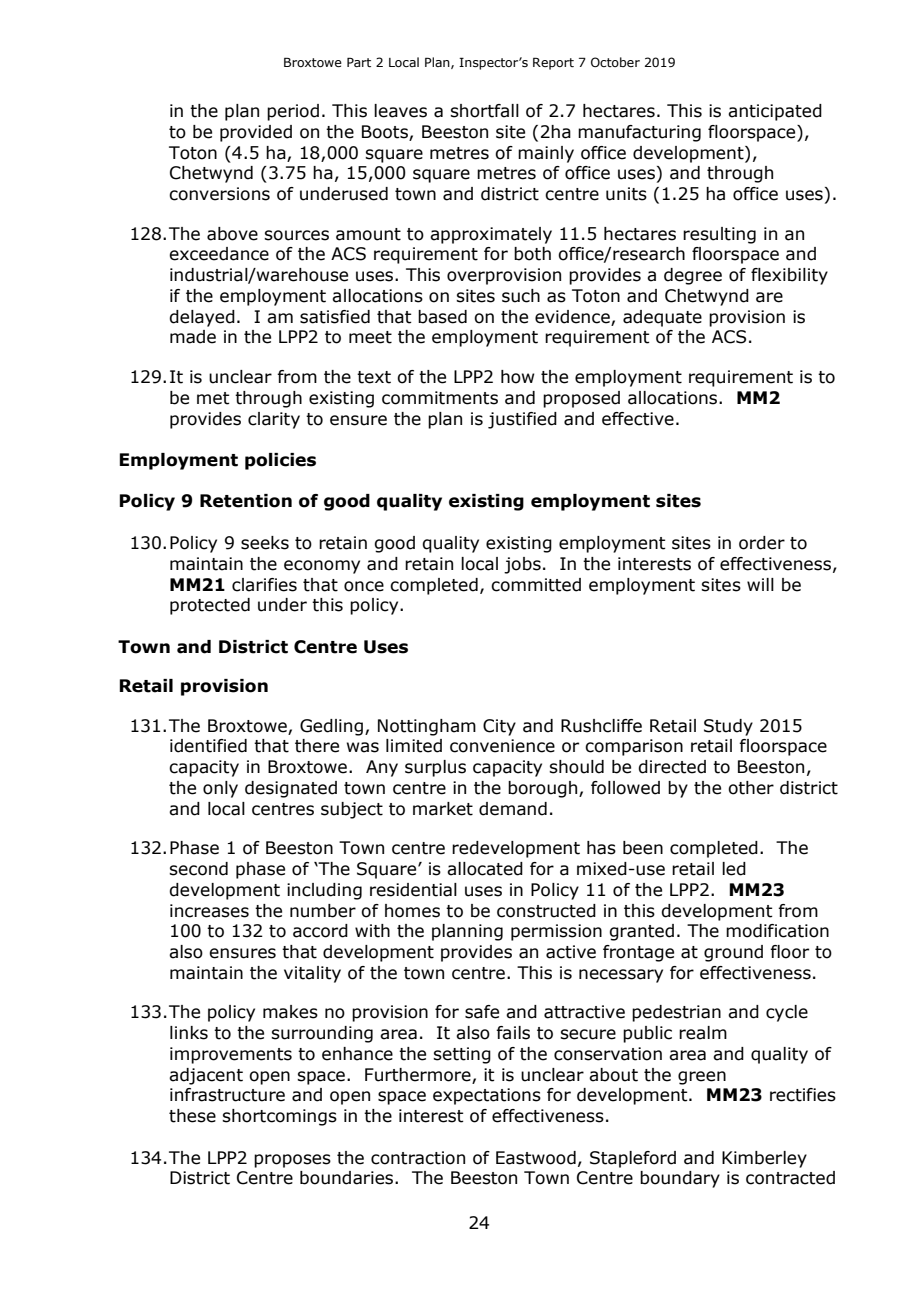 The width and height of the screenshot is (924, 1308). I want to click on will, so click(760, 584).
